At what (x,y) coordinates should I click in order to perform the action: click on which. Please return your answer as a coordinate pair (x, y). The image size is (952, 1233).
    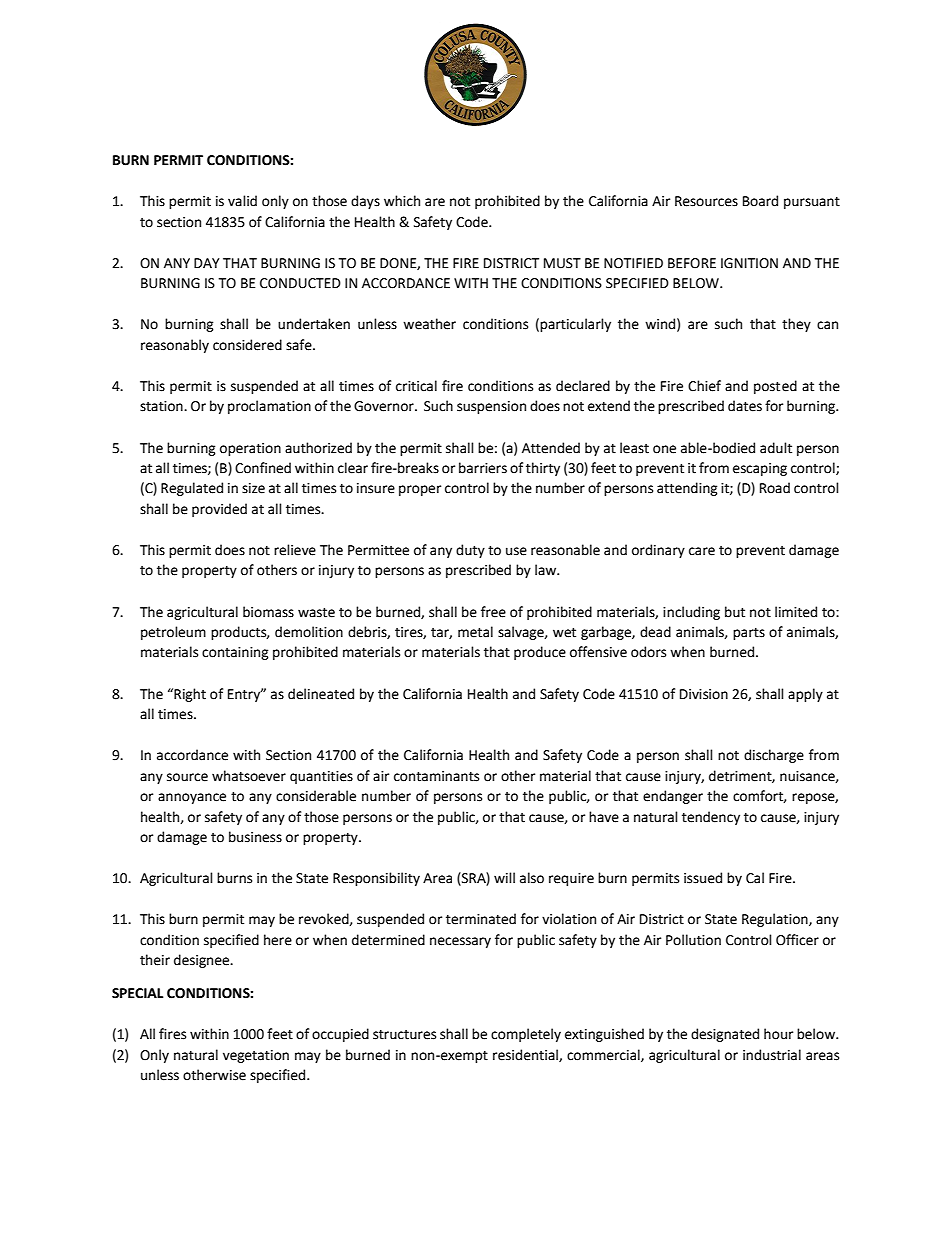
    Looking at the image, I should click on (402, 201).
